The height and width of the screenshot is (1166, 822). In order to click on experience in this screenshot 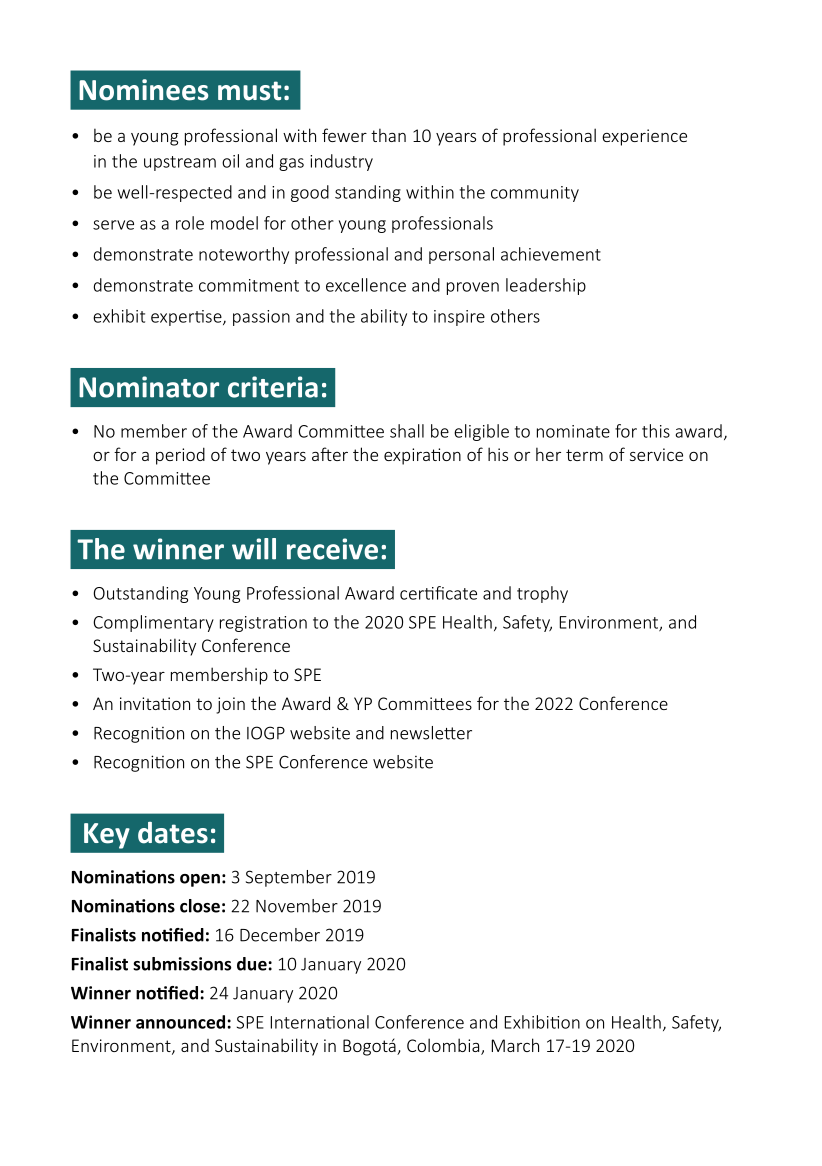, I will do `click(644, 137)`.
